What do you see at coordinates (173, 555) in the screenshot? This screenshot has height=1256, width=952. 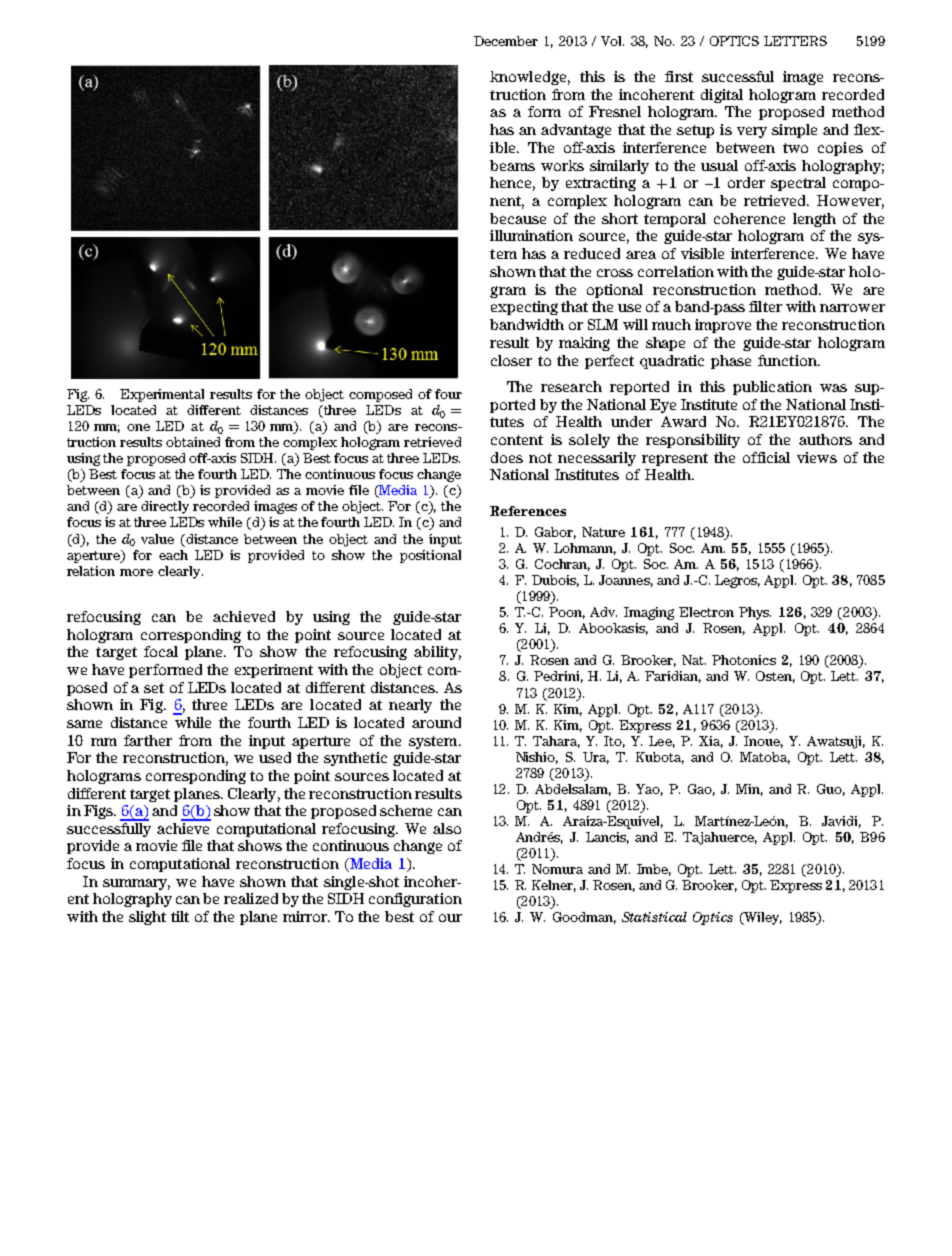 I see `each` at bounding box center [173, 555].
